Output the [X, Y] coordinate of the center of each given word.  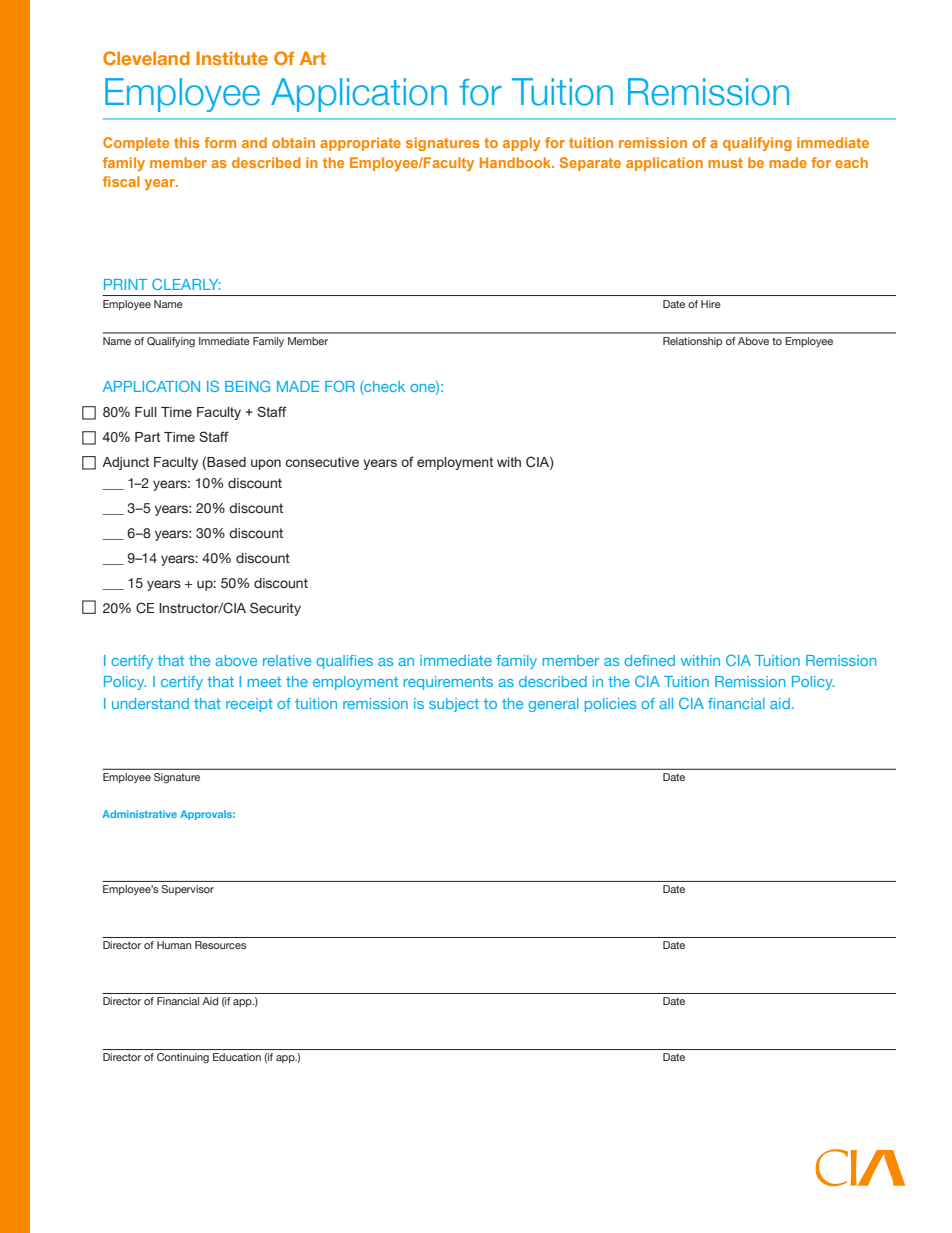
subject [454, 705]
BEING [247, 386]
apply [522, 144]
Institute [232, 58]
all [666, 703]
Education [237, 1057]
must [725, 163]
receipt [249, 705]
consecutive [322, 462]
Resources [220, 945]
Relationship [692, 342]
